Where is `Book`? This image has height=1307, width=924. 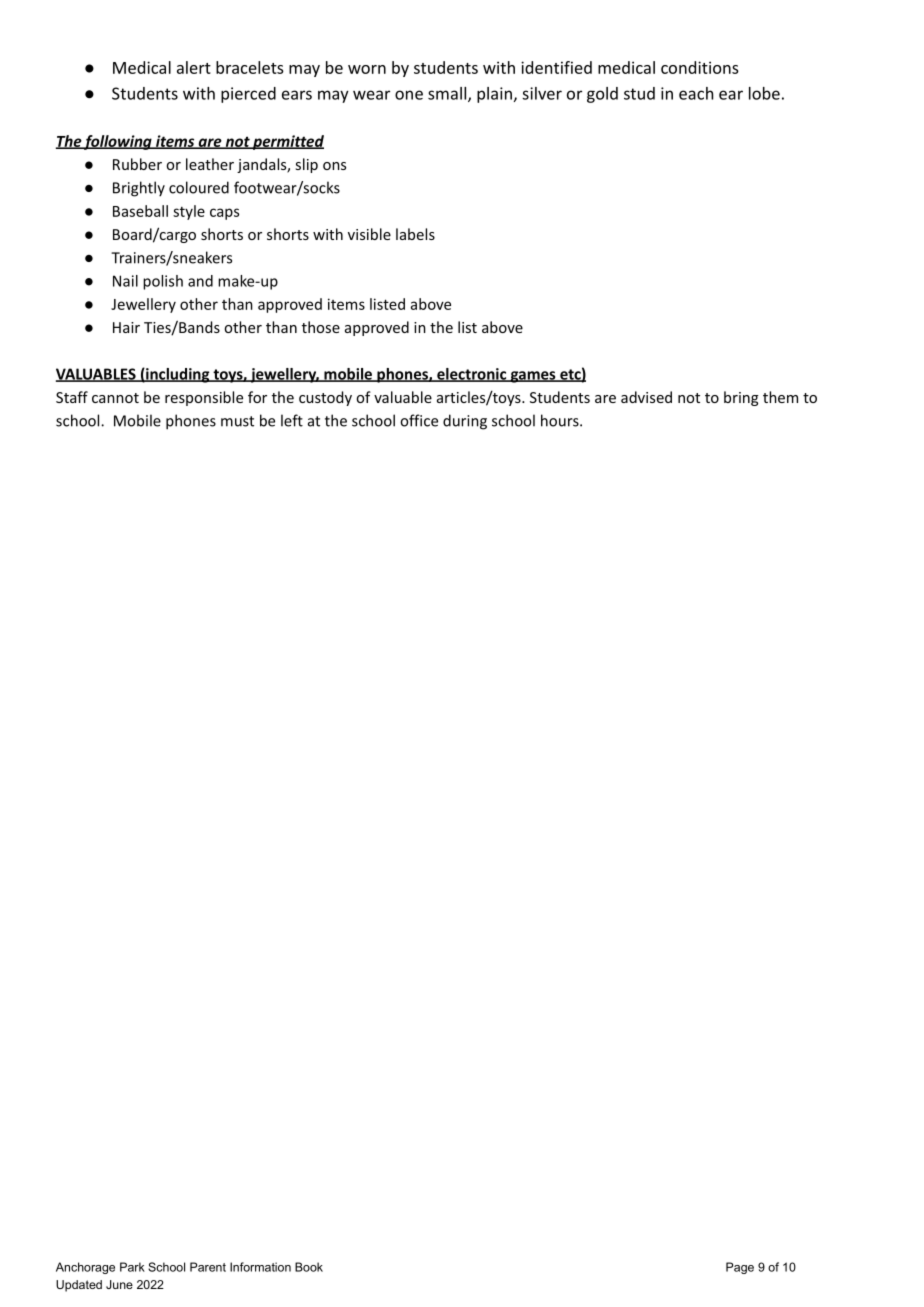 Book is located at coordinates (309, 1267).
